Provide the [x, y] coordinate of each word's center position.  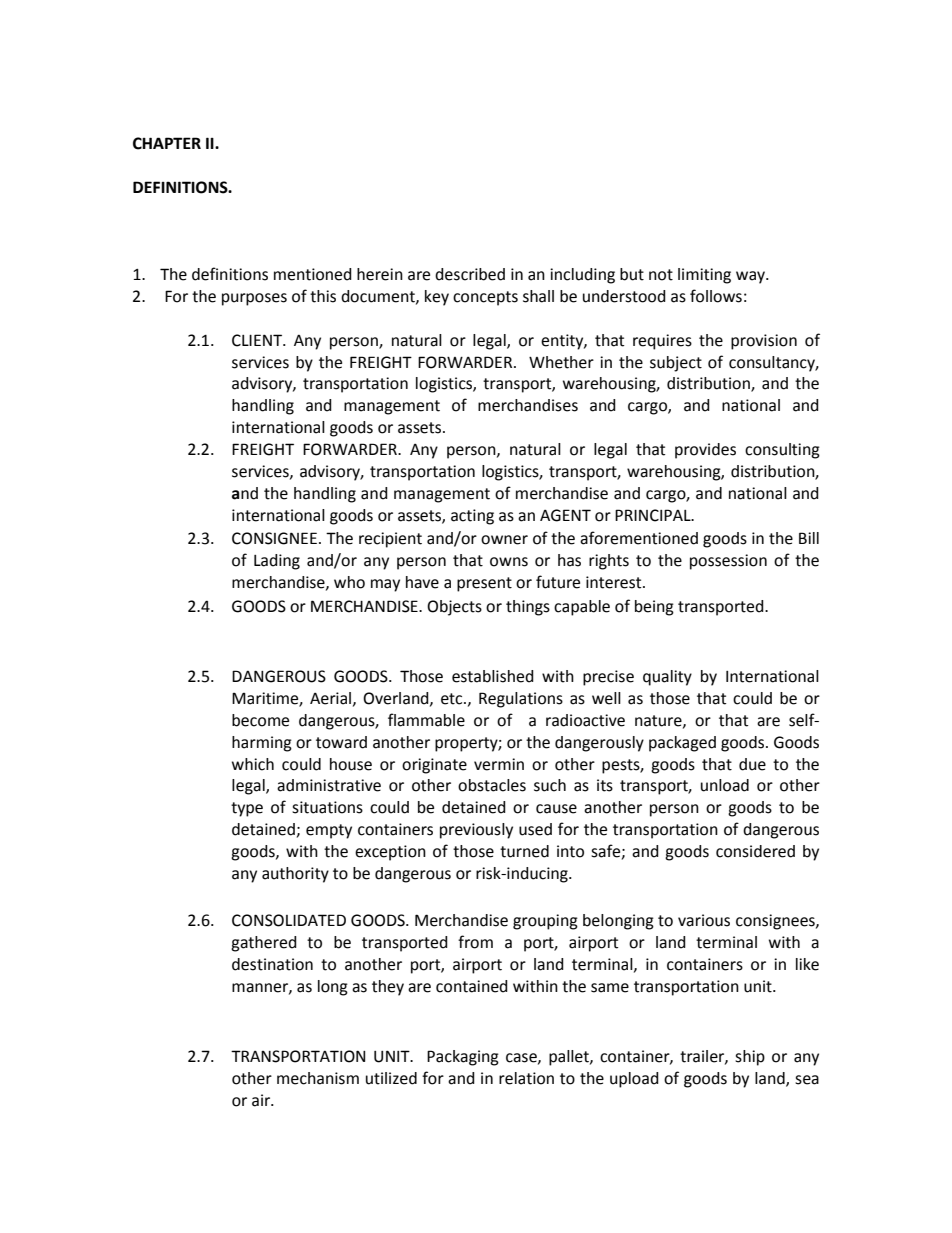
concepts [485, 298]
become [260, 720]
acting [472, 517]
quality [667, 678]
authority [295, 875]
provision [764, 342]
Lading [277, 562]
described [470, 274]
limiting [704, 276]
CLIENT [258, 340]
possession [728, 562]
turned [524, 851]
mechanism [318, 1078]
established [493, 676]
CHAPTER [167, 143]
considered [755, 851]
